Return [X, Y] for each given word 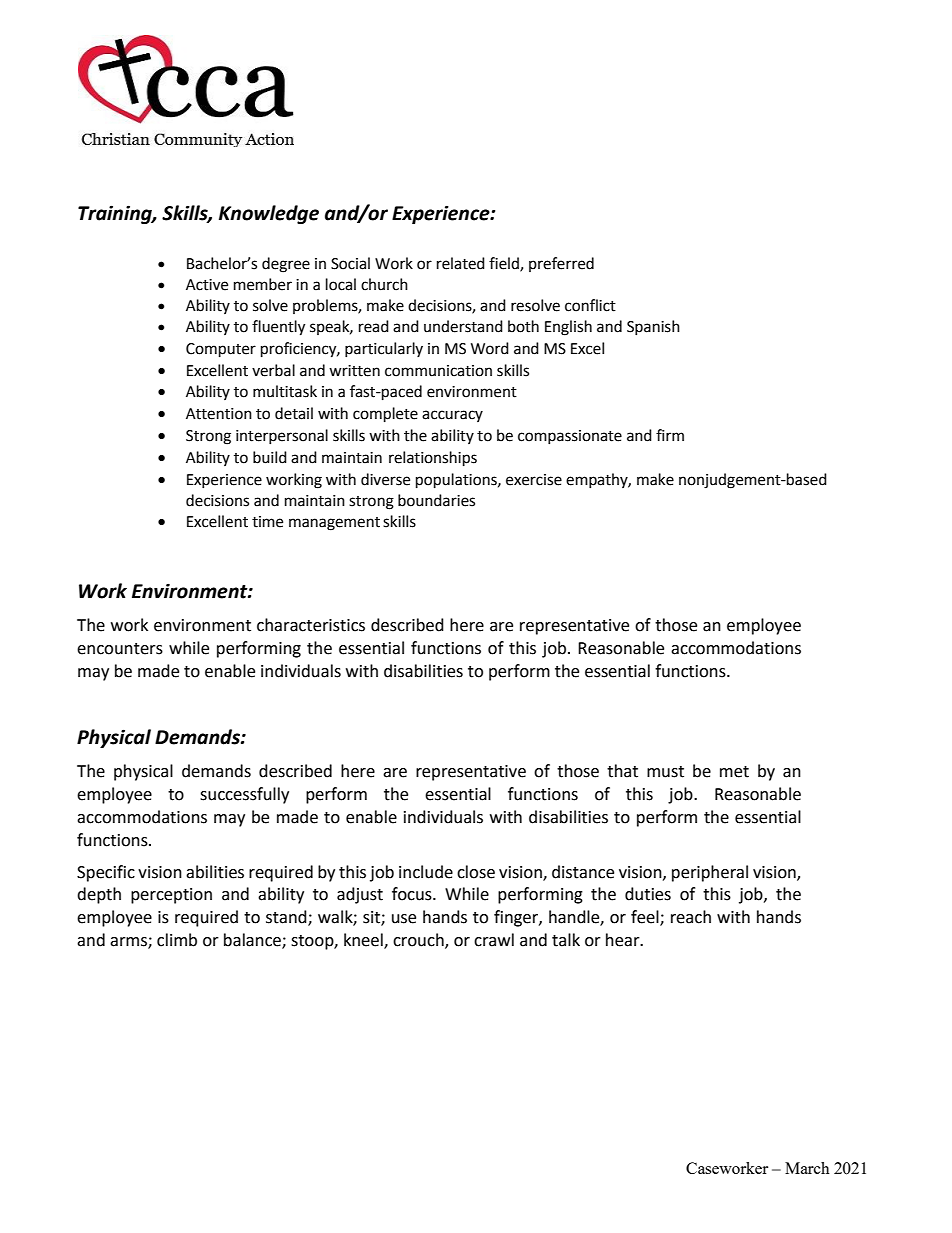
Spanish [653, 327]
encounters [120, 649]
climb [177, 940]
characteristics [311, 625]
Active [207, 285]
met [734, 772]
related [461, 263]
